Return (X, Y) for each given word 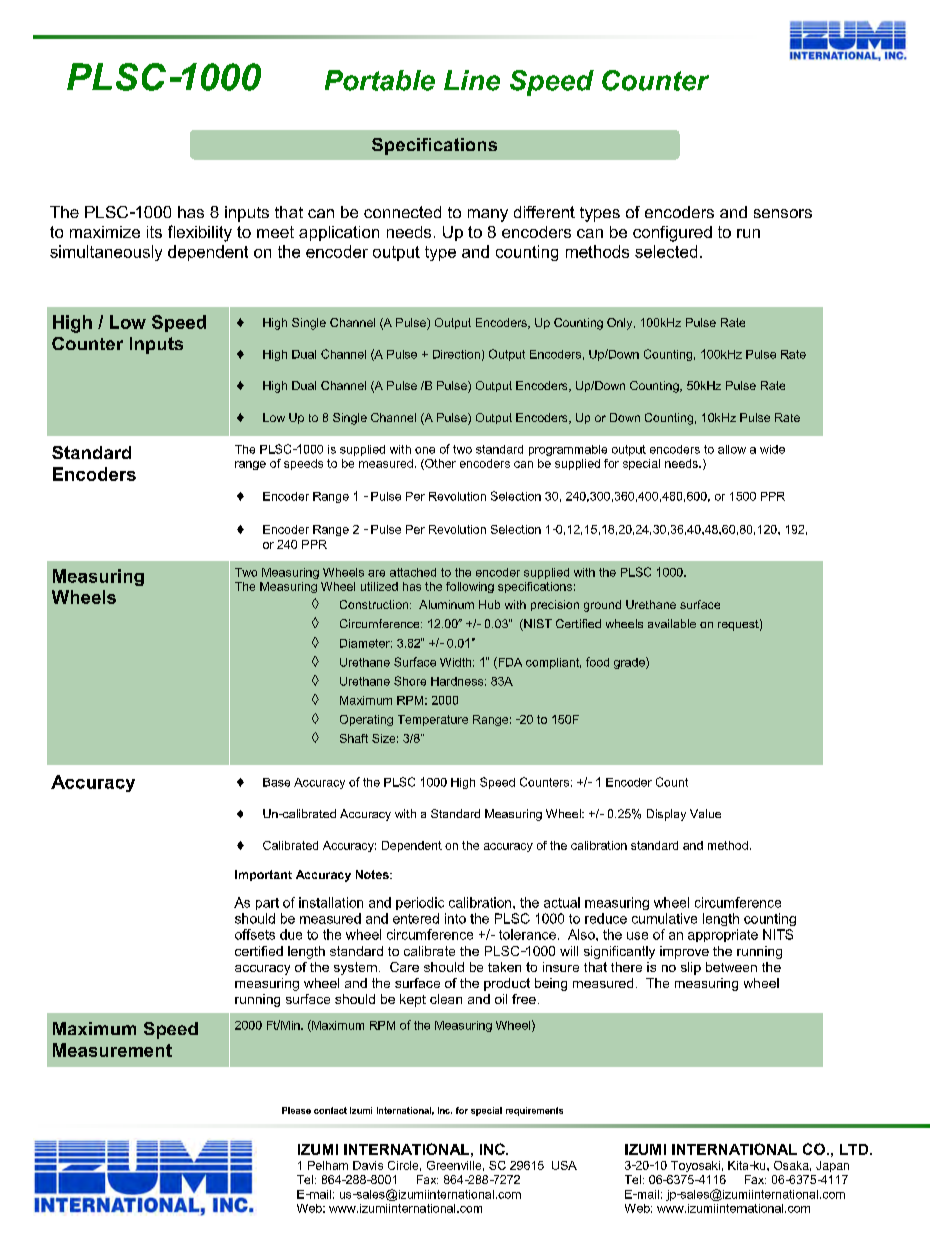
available (672, 623)
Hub (489, 604)
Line (472, 80)
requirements (534, 1111)
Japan (832, 1166)
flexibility (200, 233)
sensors (783, 213)
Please (296, 1110)
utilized (379, 586)
